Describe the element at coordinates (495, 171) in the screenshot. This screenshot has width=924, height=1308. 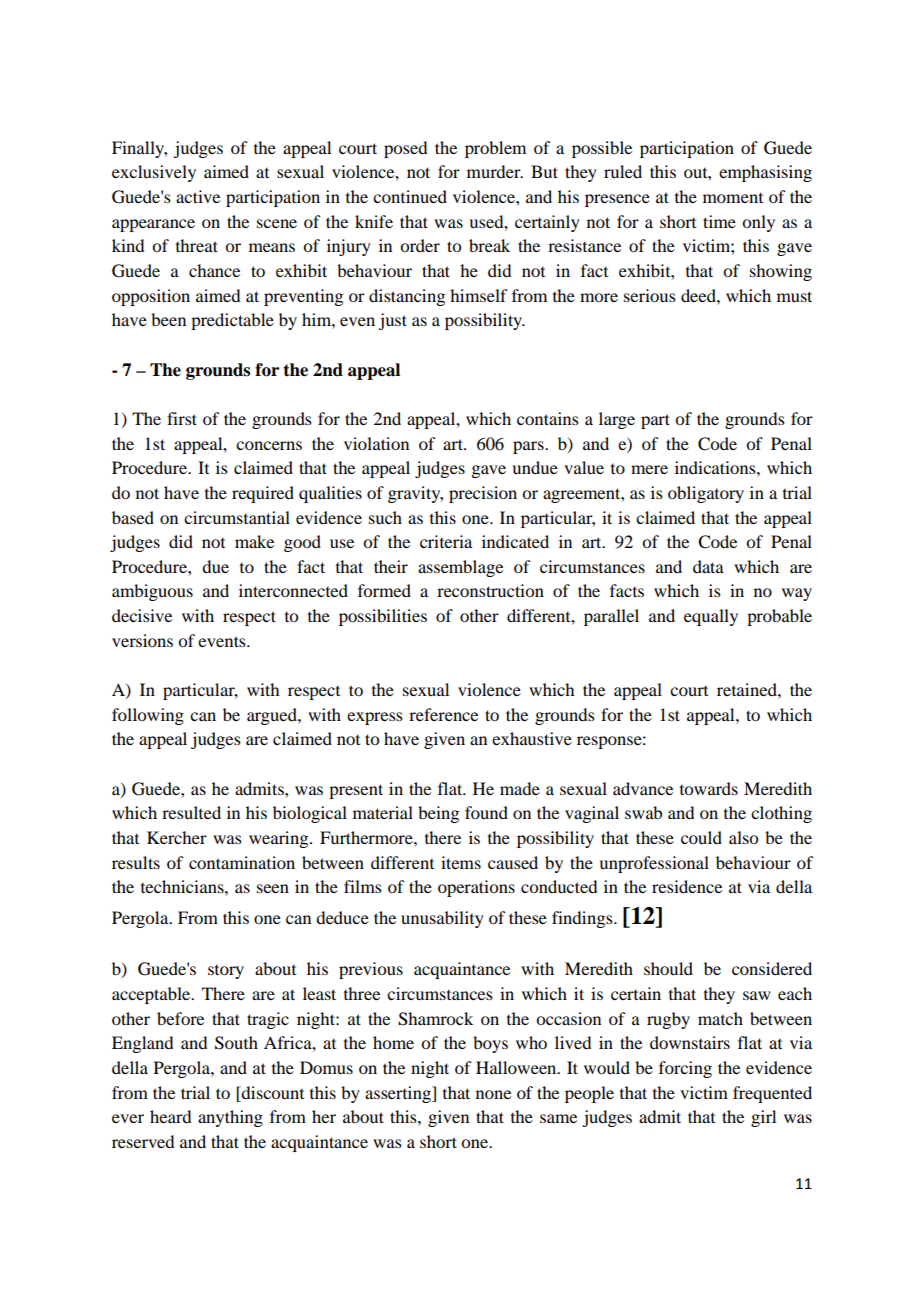
I see `murder` at that location.
